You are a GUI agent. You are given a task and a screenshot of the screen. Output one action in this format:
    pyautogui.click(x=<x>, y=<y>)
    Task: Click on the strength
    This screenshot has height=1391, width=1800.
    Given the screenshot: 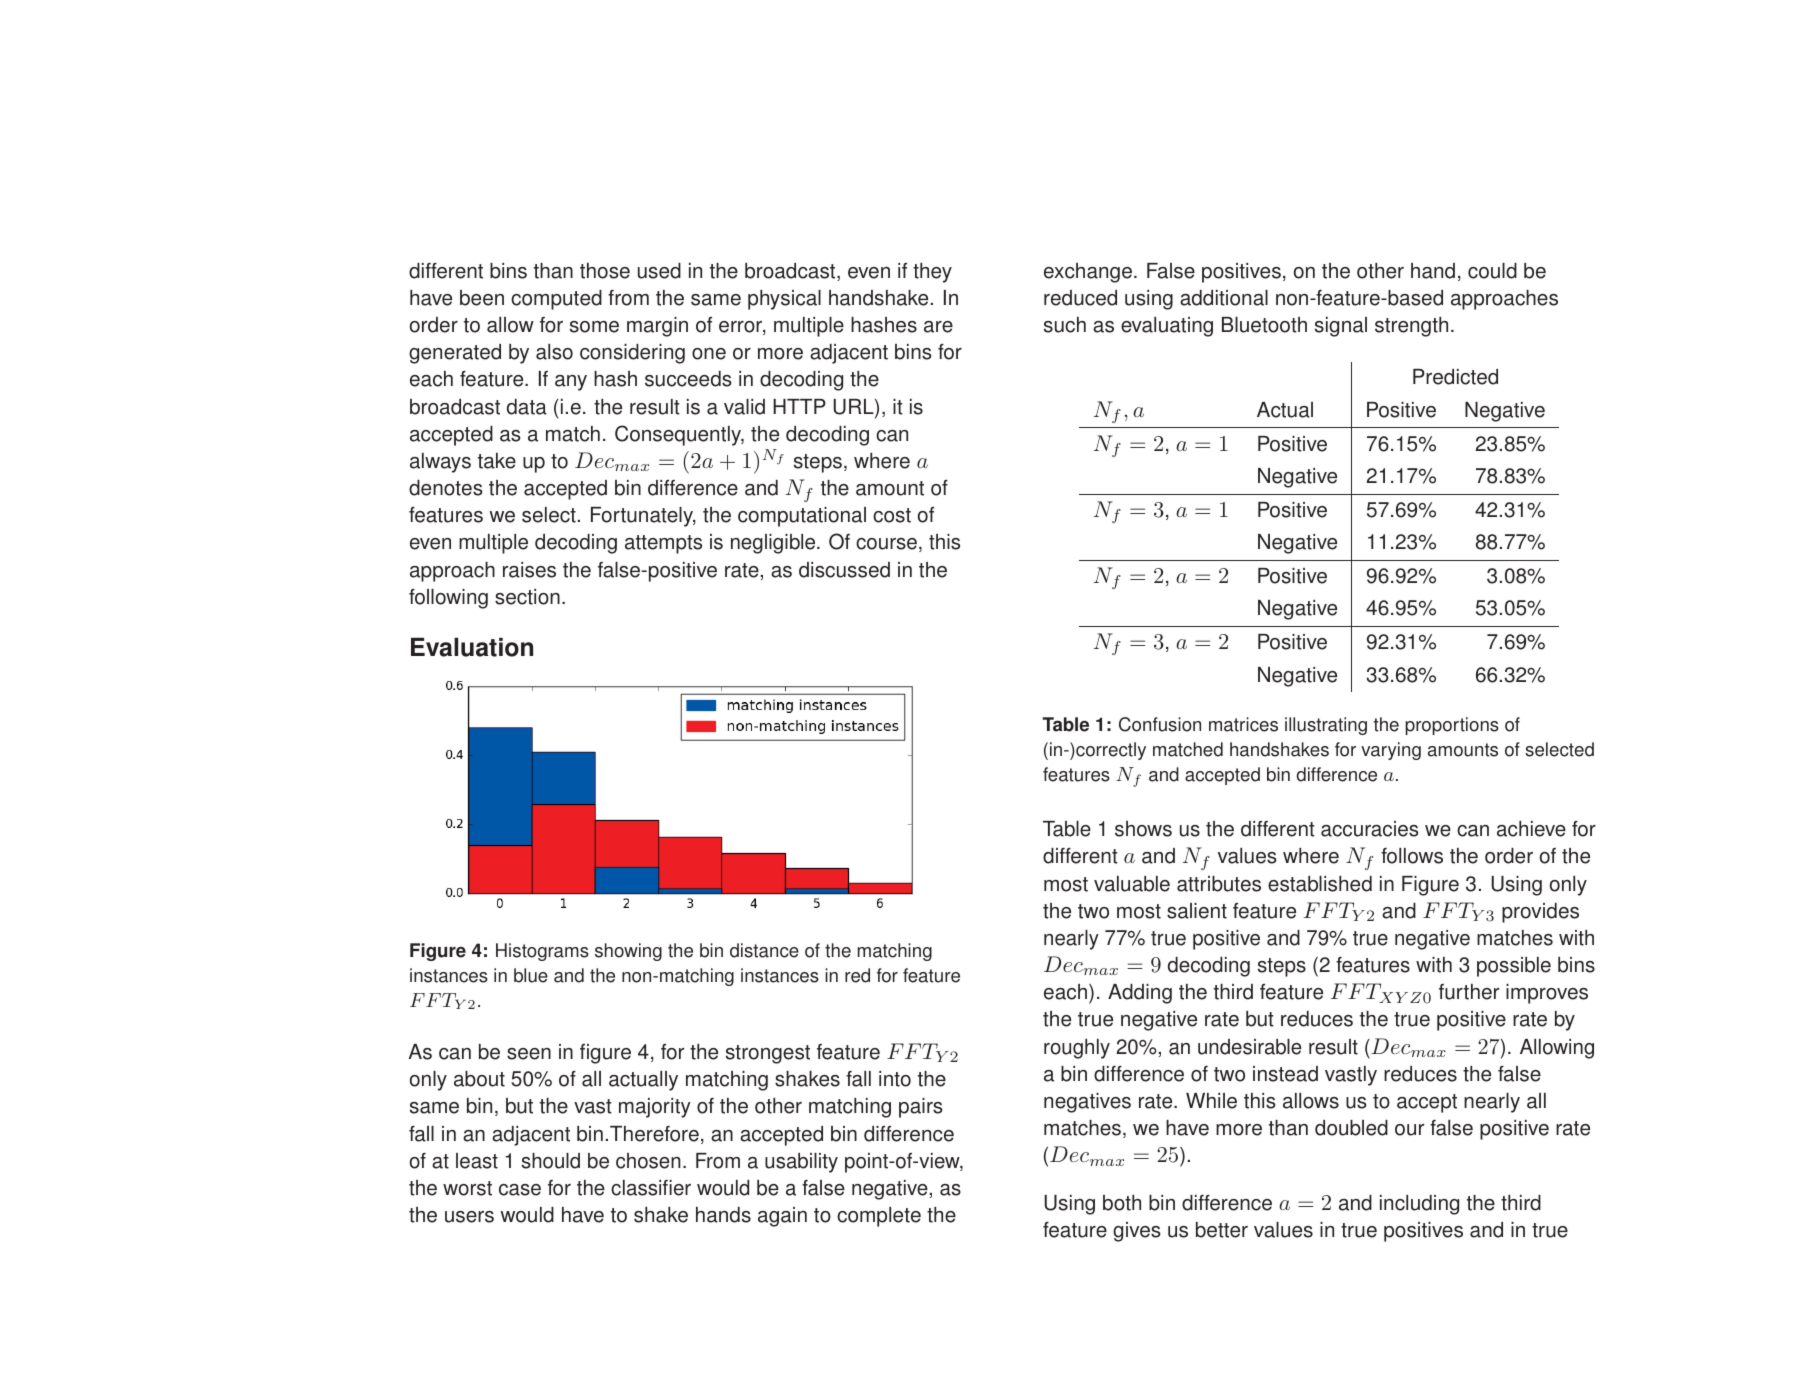 What is the action you would take?
    pyautogui.click(x=1411, y=327)
